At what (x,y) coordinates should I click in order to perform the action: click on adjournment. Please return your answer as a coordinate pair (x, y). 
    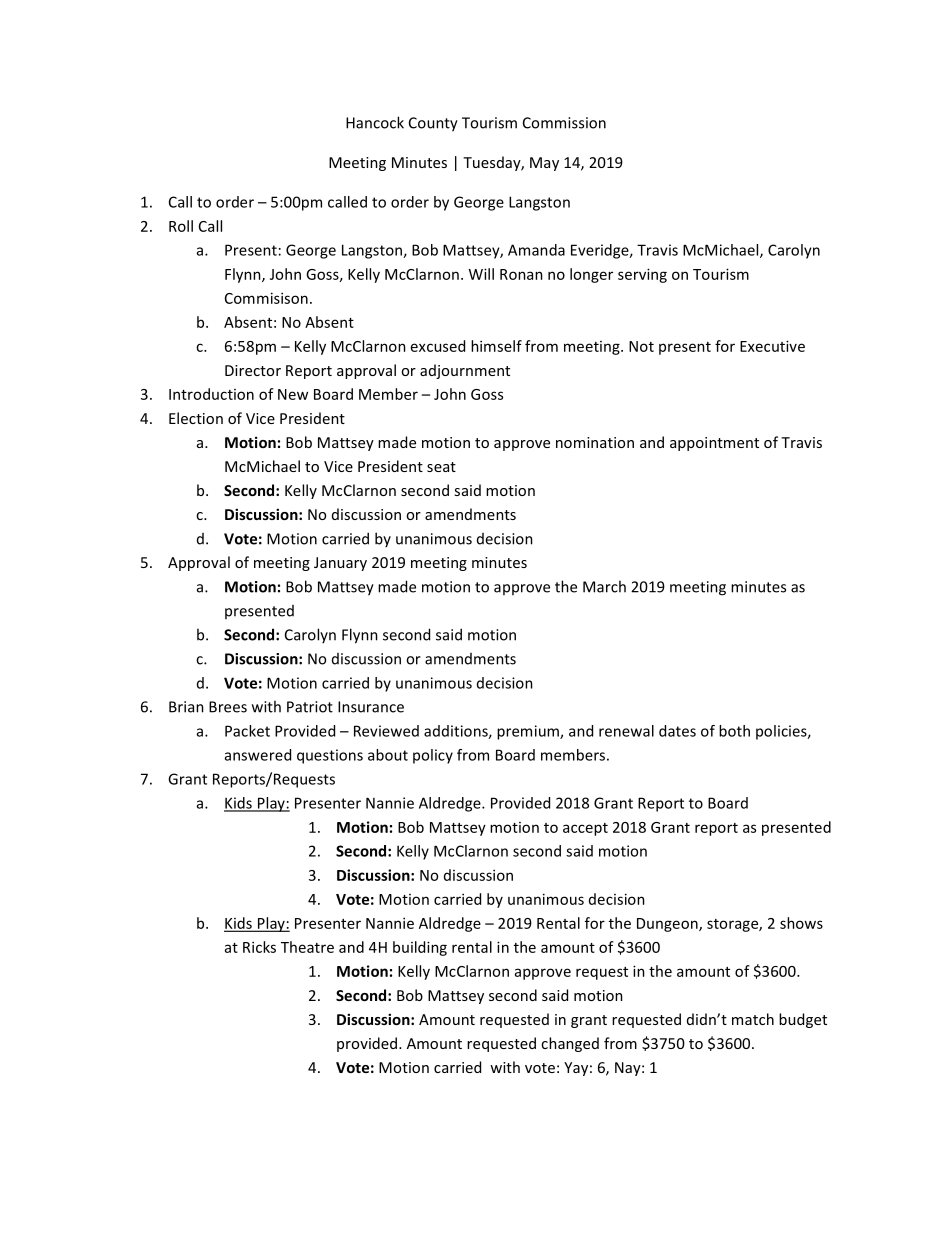
    Looking at the image, I should click on (465, 371).
